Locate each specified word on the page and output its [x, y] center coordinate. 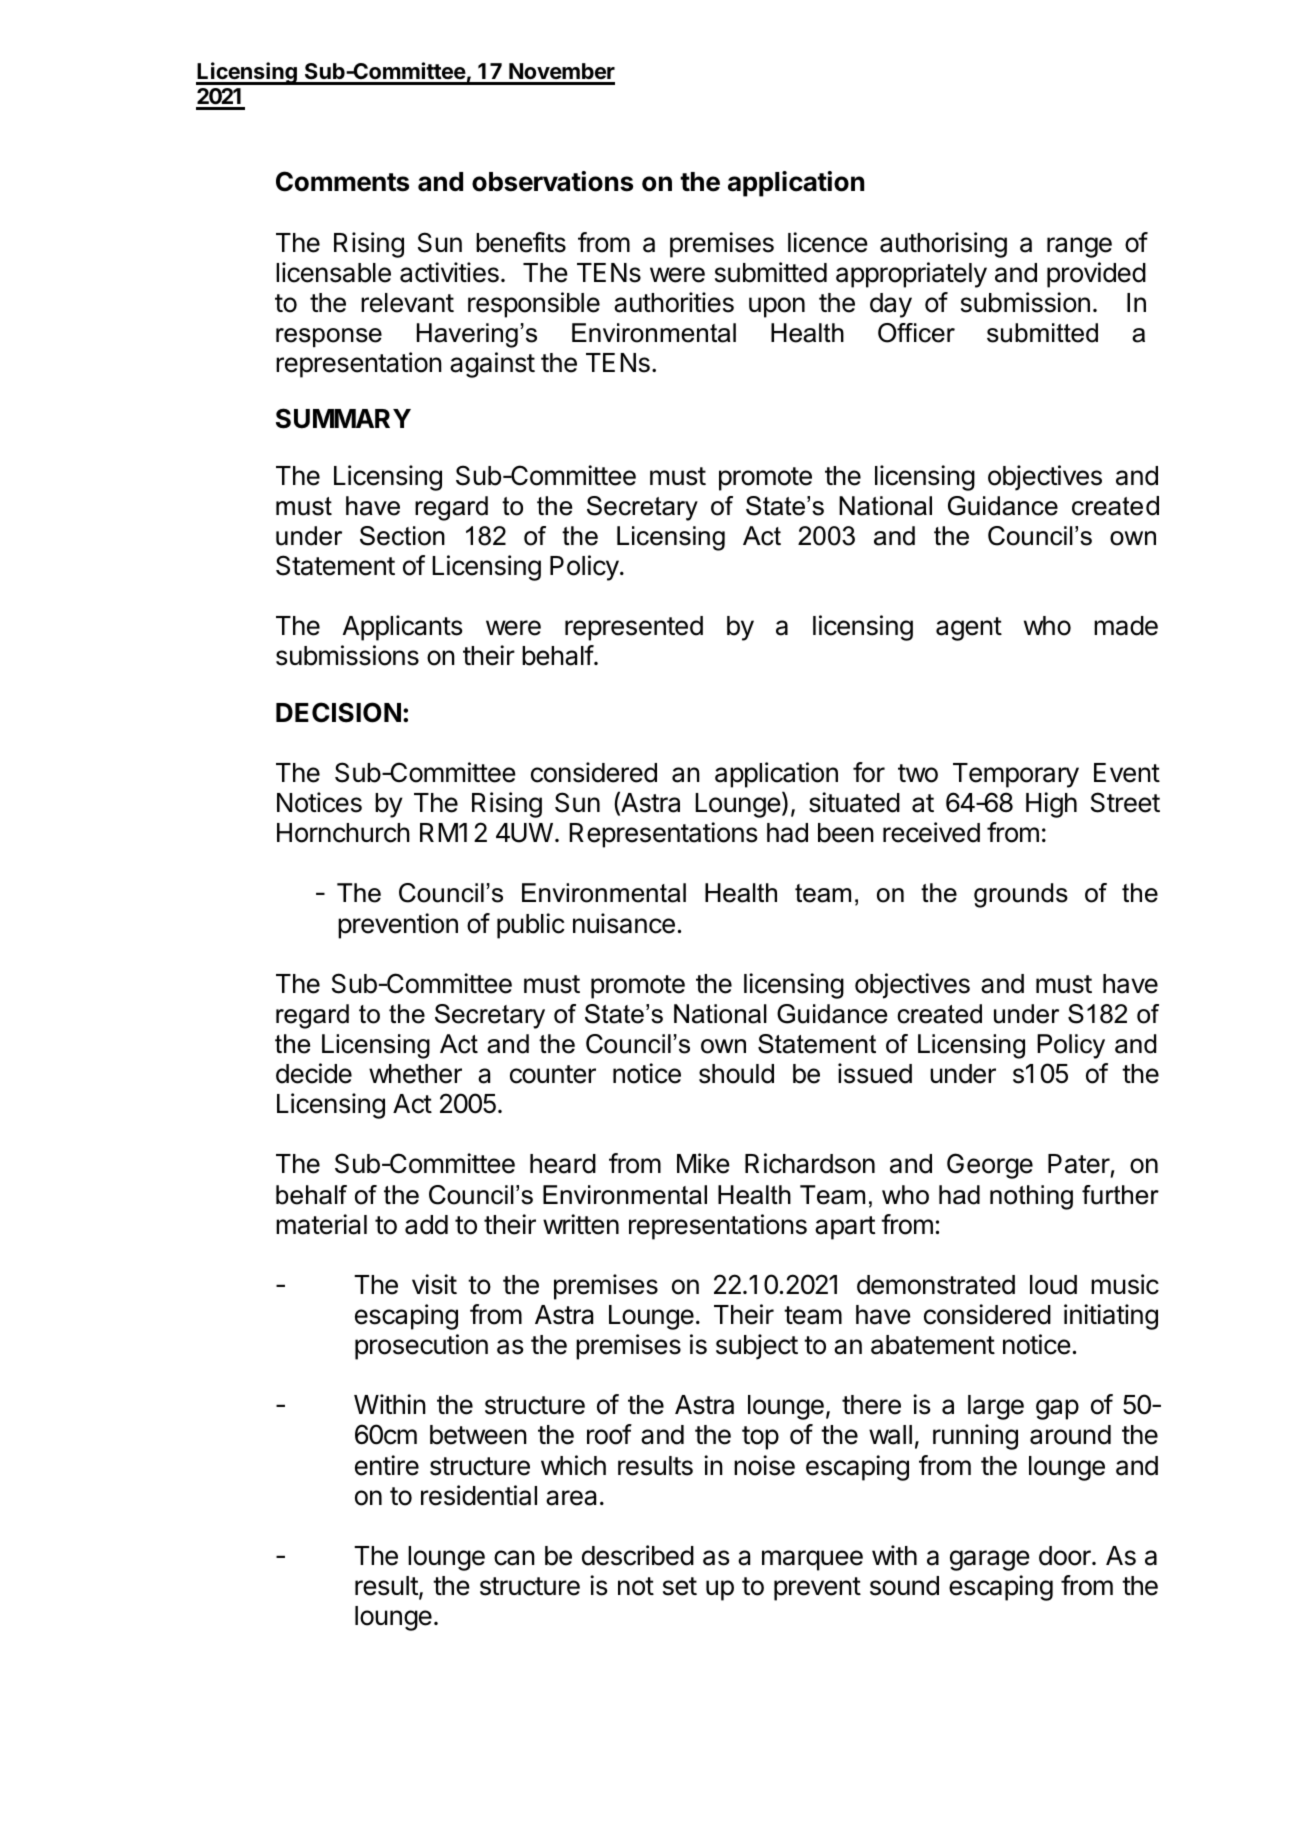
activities [449, 272]
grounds [1021, 895]
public [531, 926]
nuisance [624, 923]
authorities [674, 302]
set [680, 1586]
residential [479, 1495]
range [1079, 247]
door [1066, 1556]
